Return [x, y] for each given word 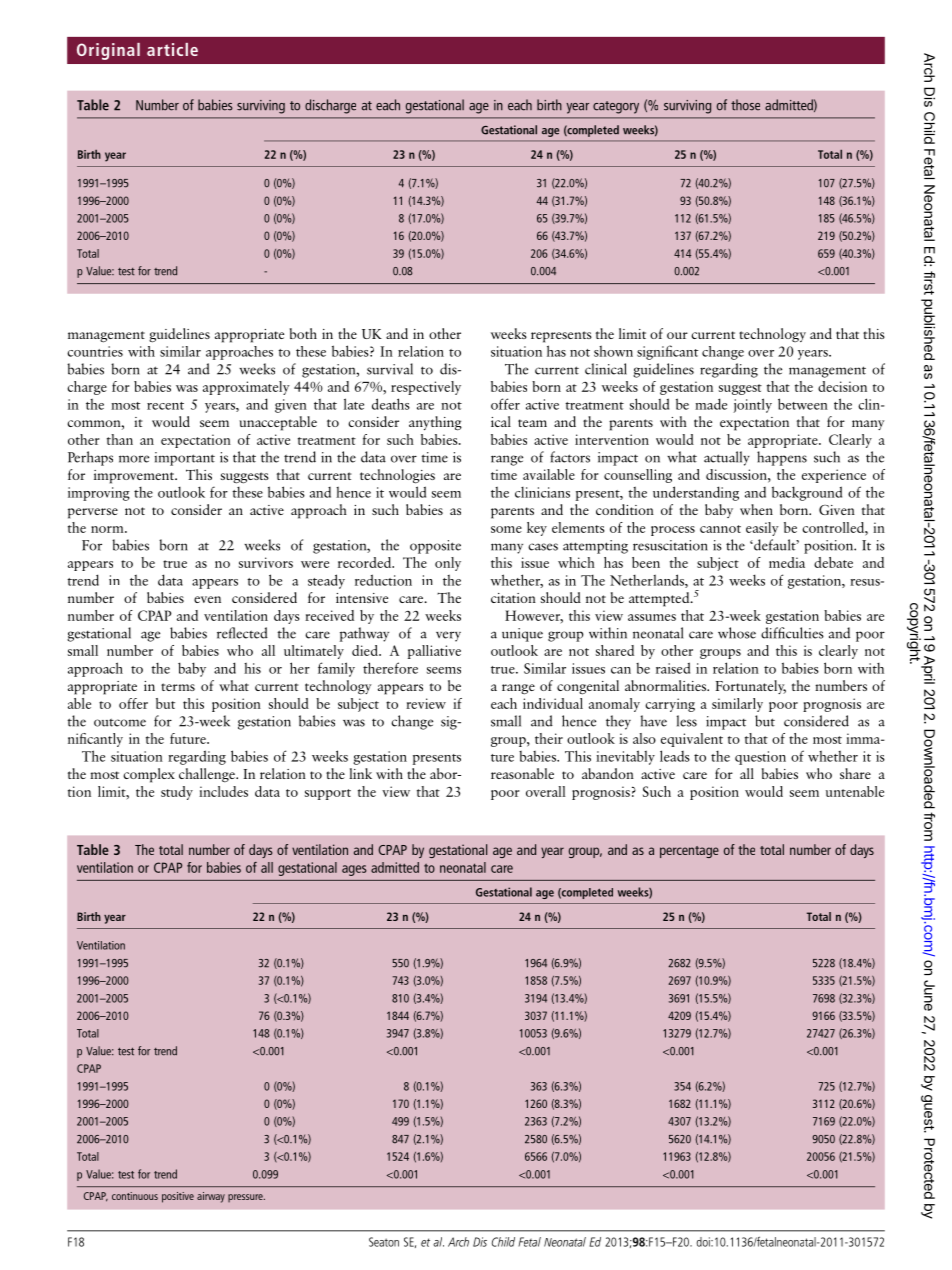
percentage [689, 852]
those [745, 105]
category [616, 107]
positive [178, 1197]
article [172, 49]
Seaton [384, 1242]
